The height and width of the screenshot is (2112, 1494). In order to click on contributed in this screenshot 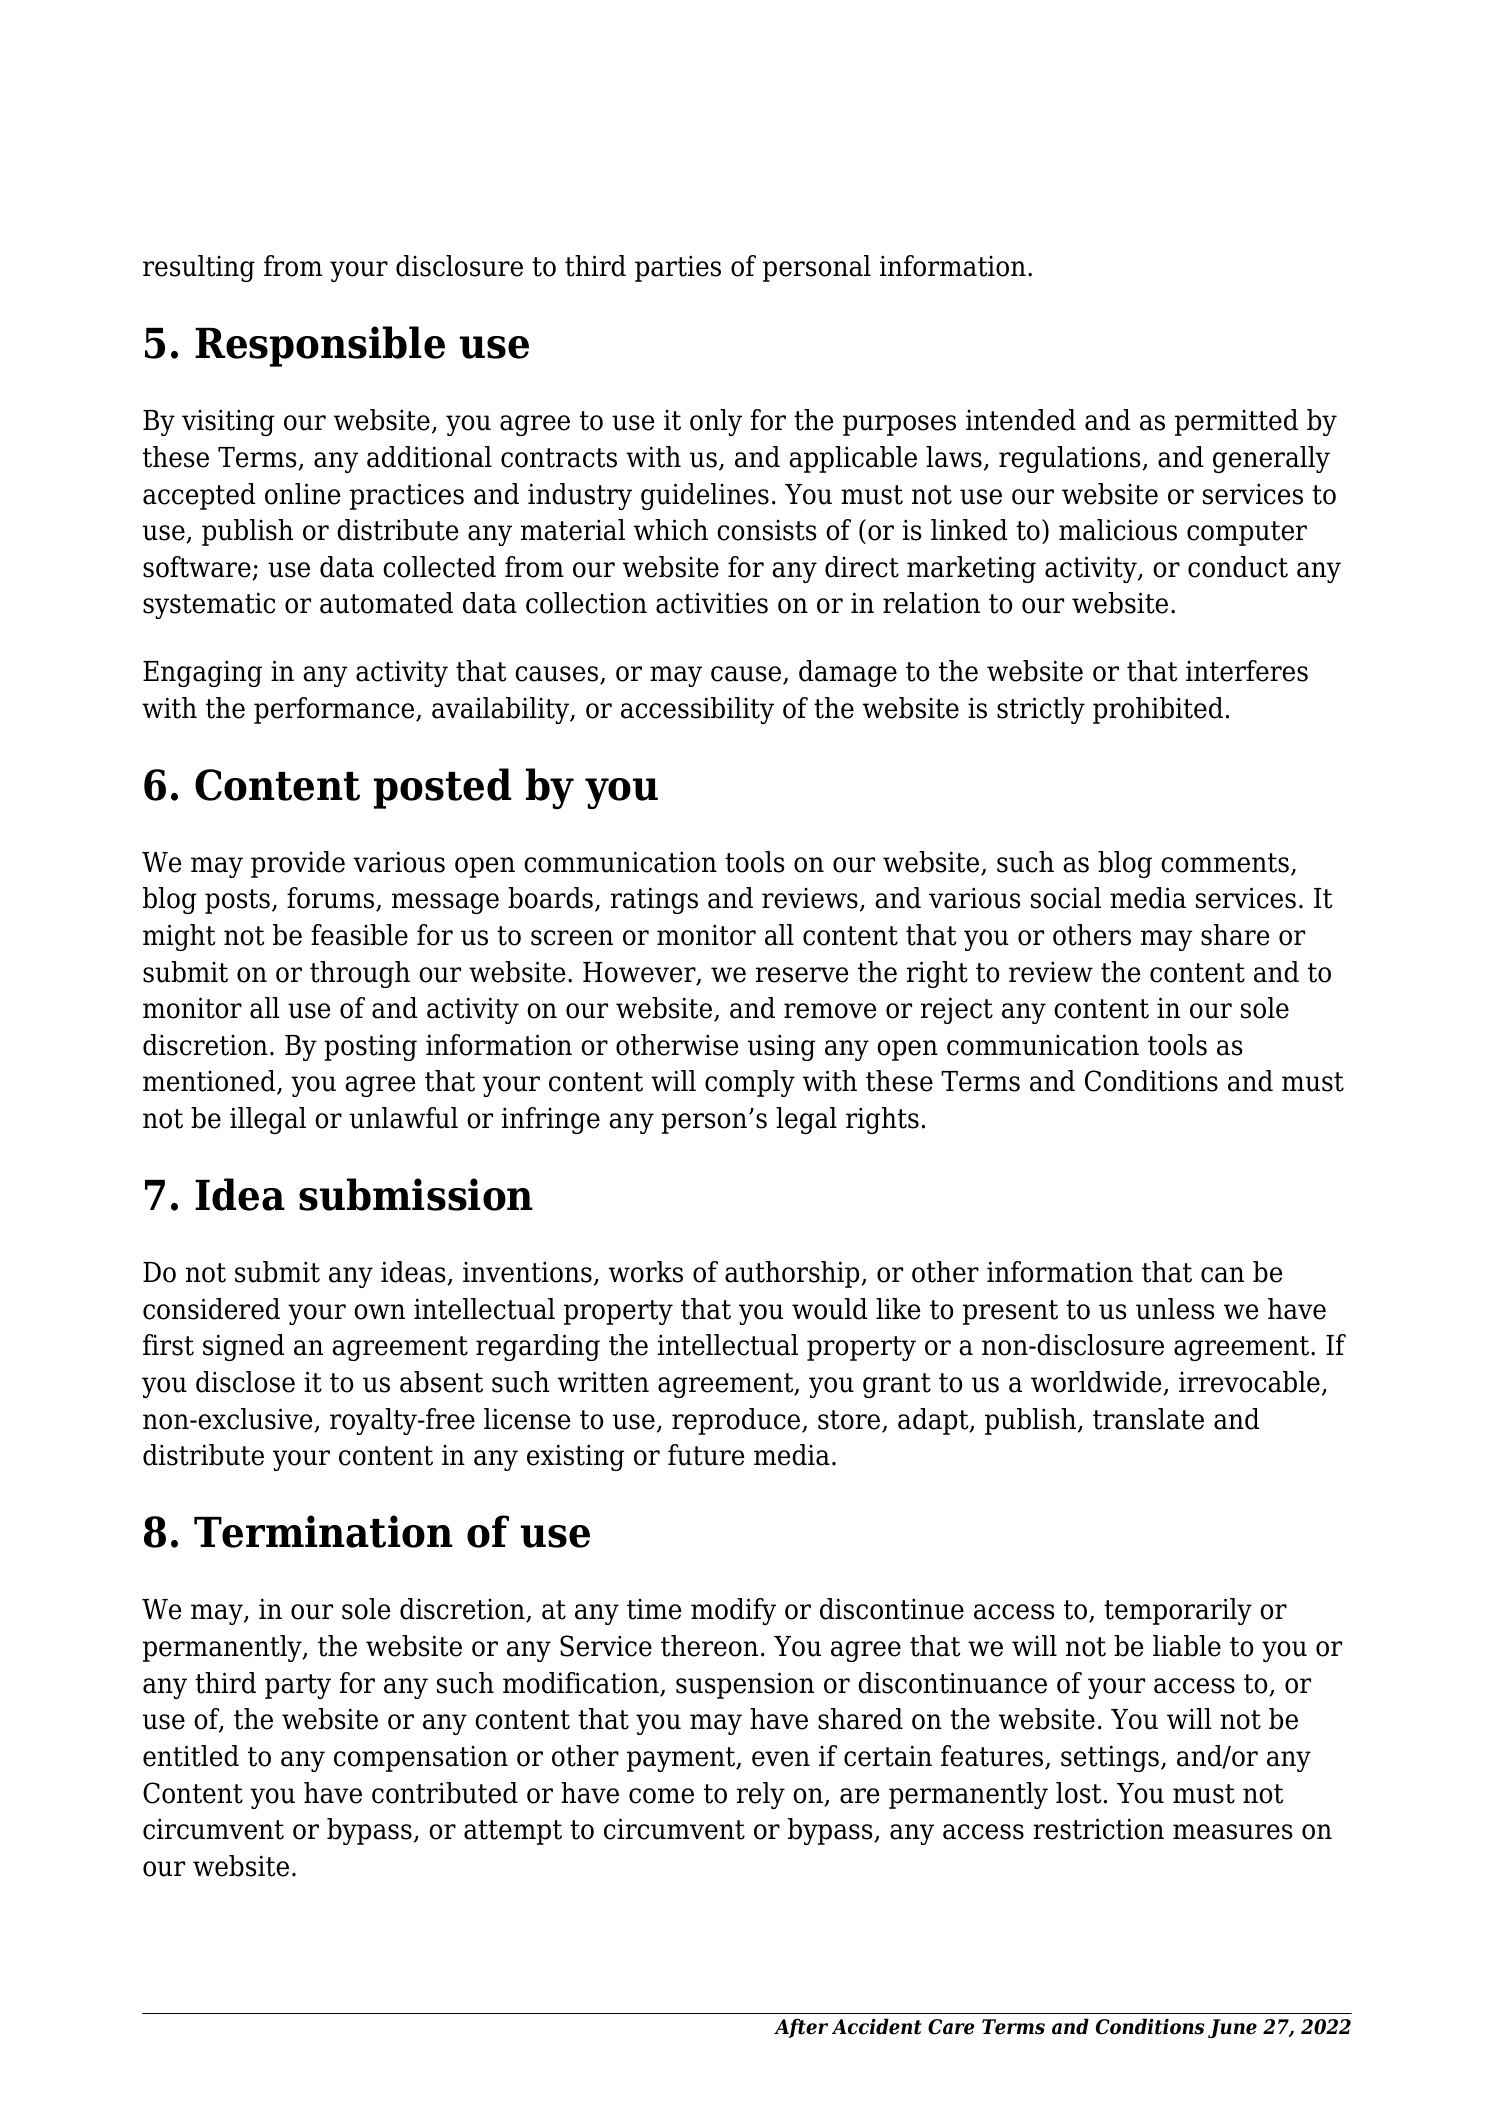, I will do `click(445, 1793)`.
